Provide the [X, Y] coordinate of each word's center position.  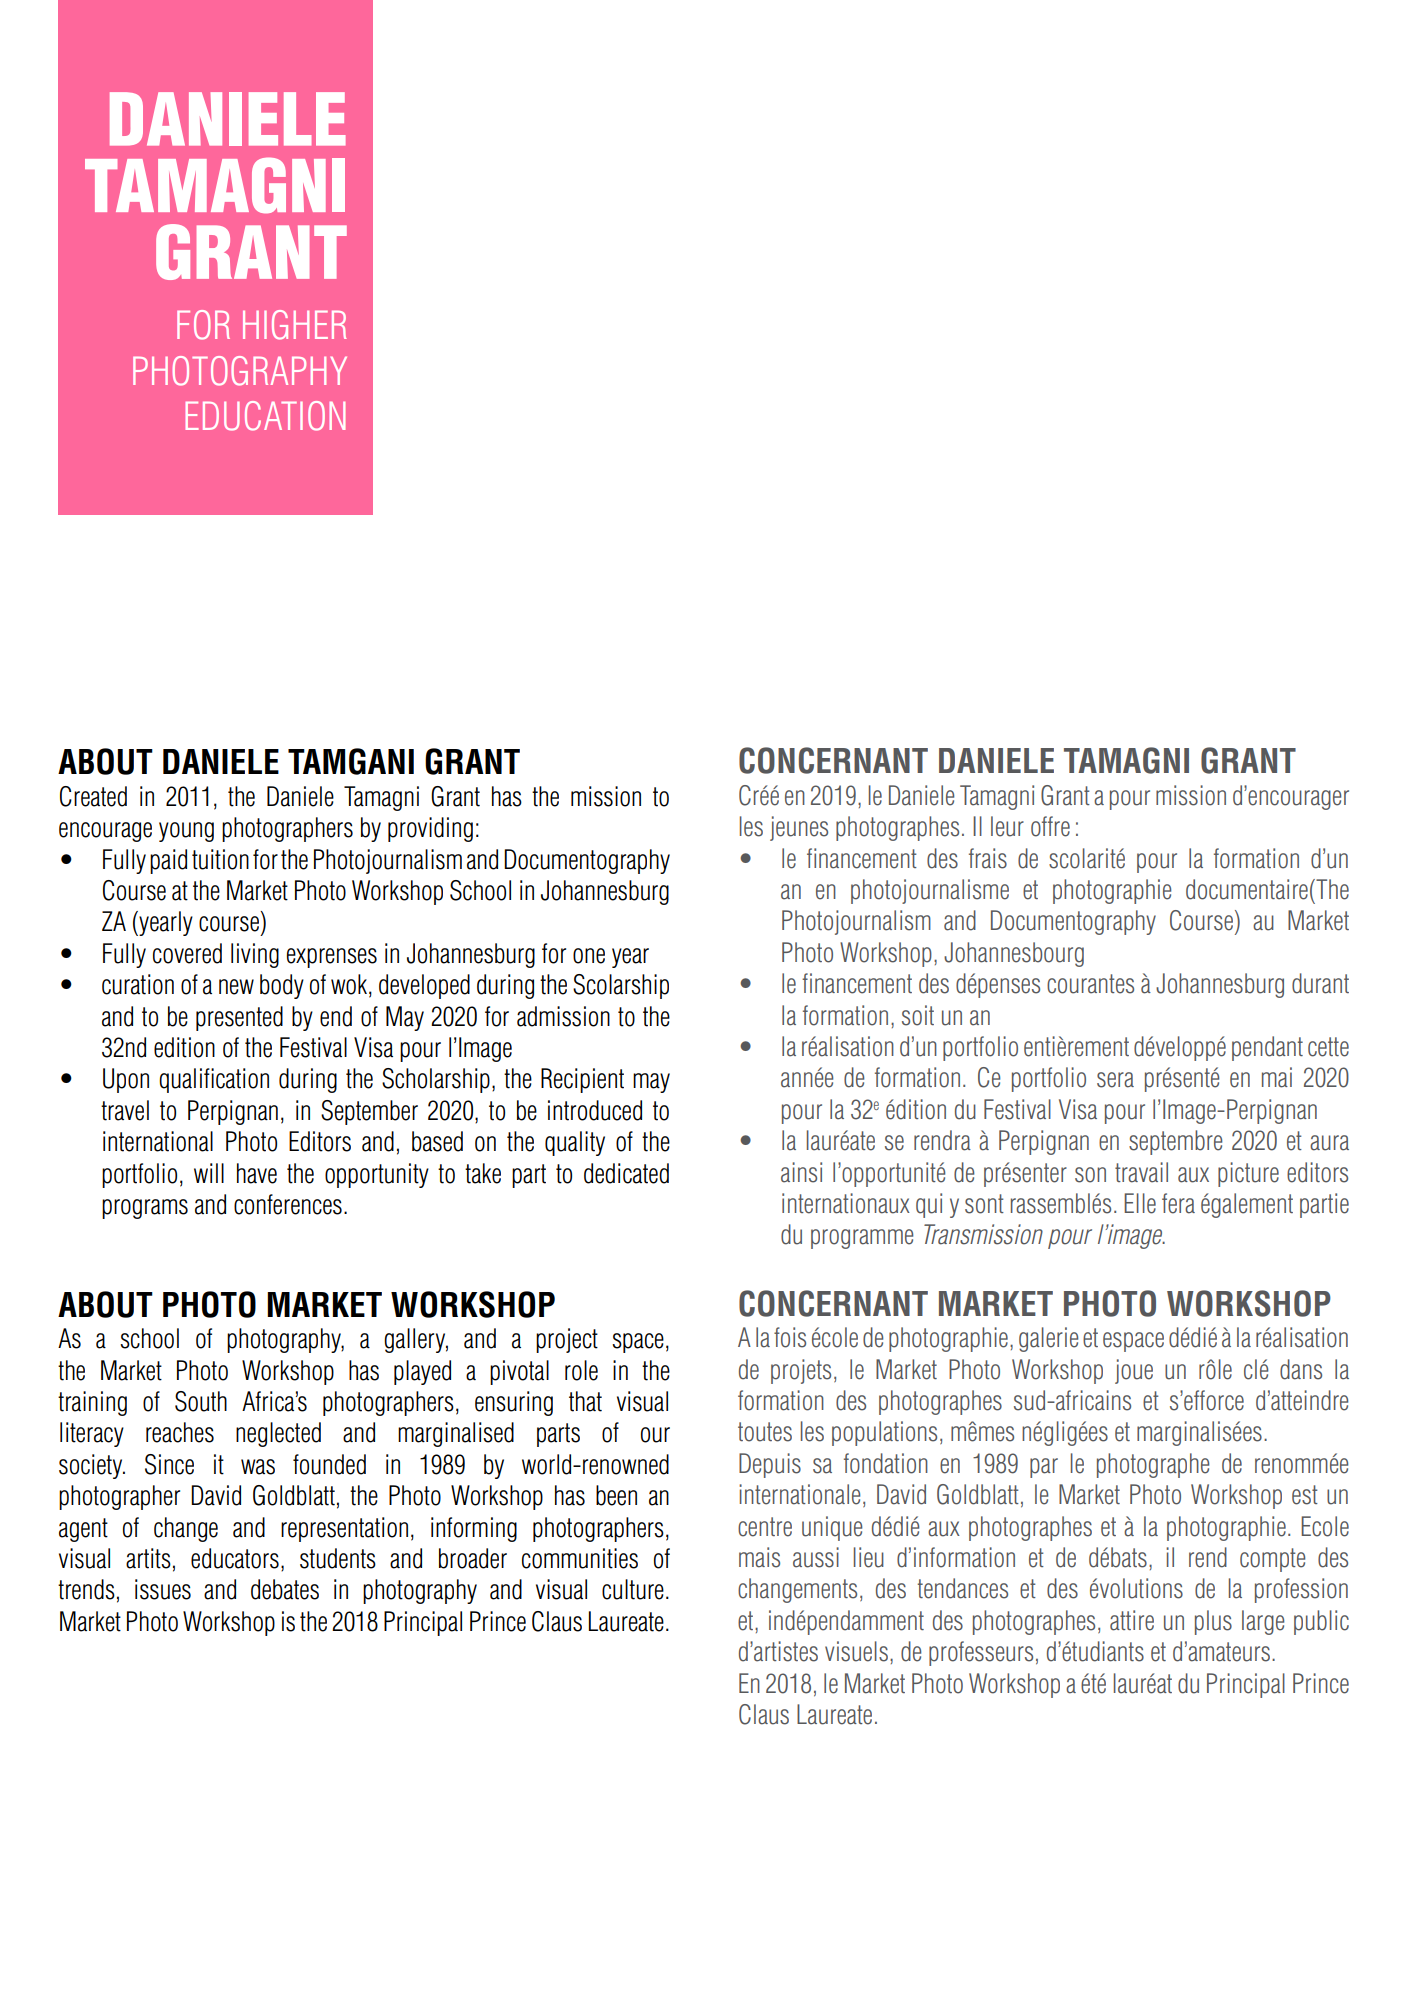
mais [759, 1557]
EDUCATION [265, 416]
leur [1007, 826]
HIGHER [295, 325]
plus [1213, 1622]
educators [235, 1558]
